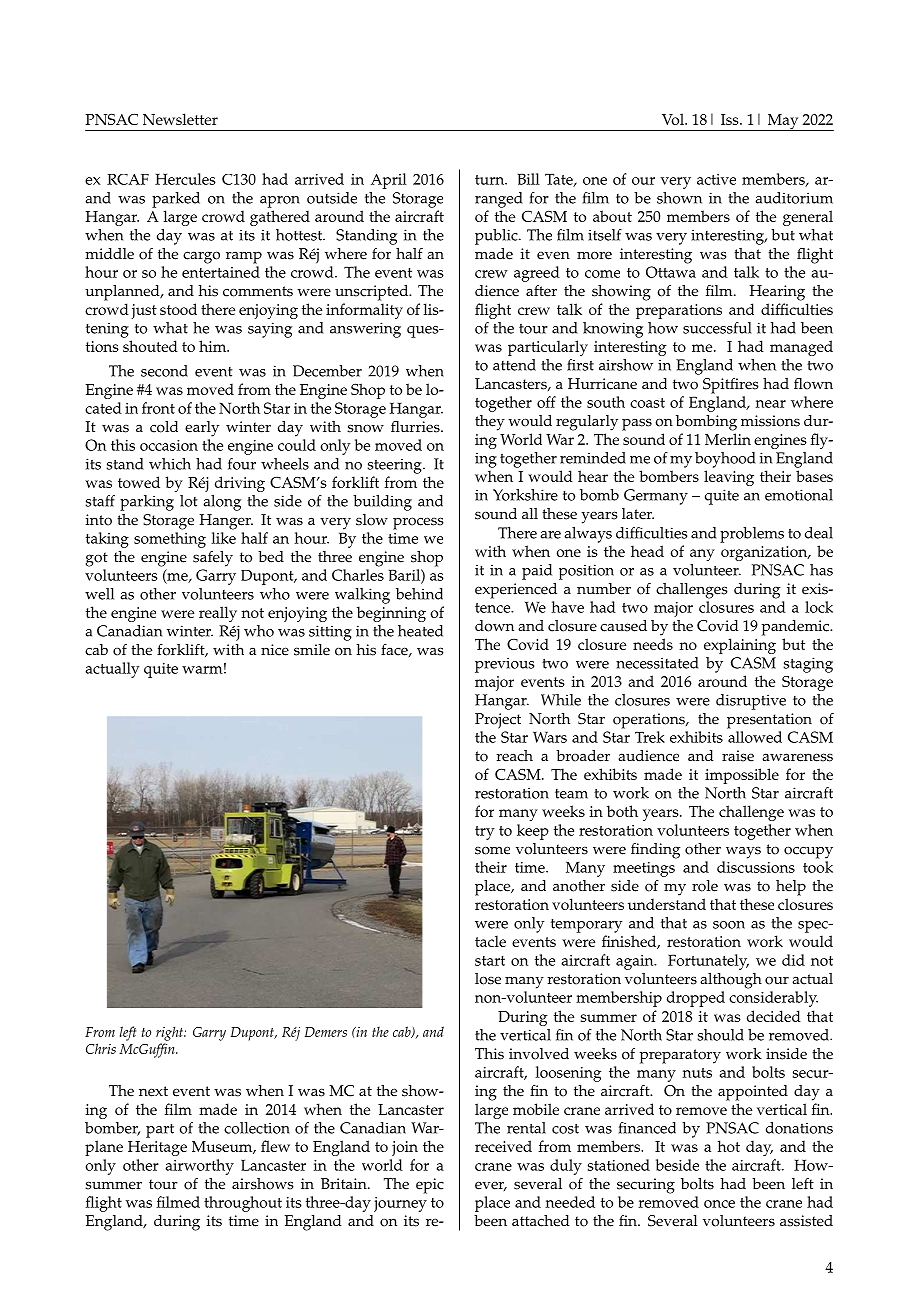 This screenshot has height=1308, width=924. I want to click on really, so click(218, 614).
